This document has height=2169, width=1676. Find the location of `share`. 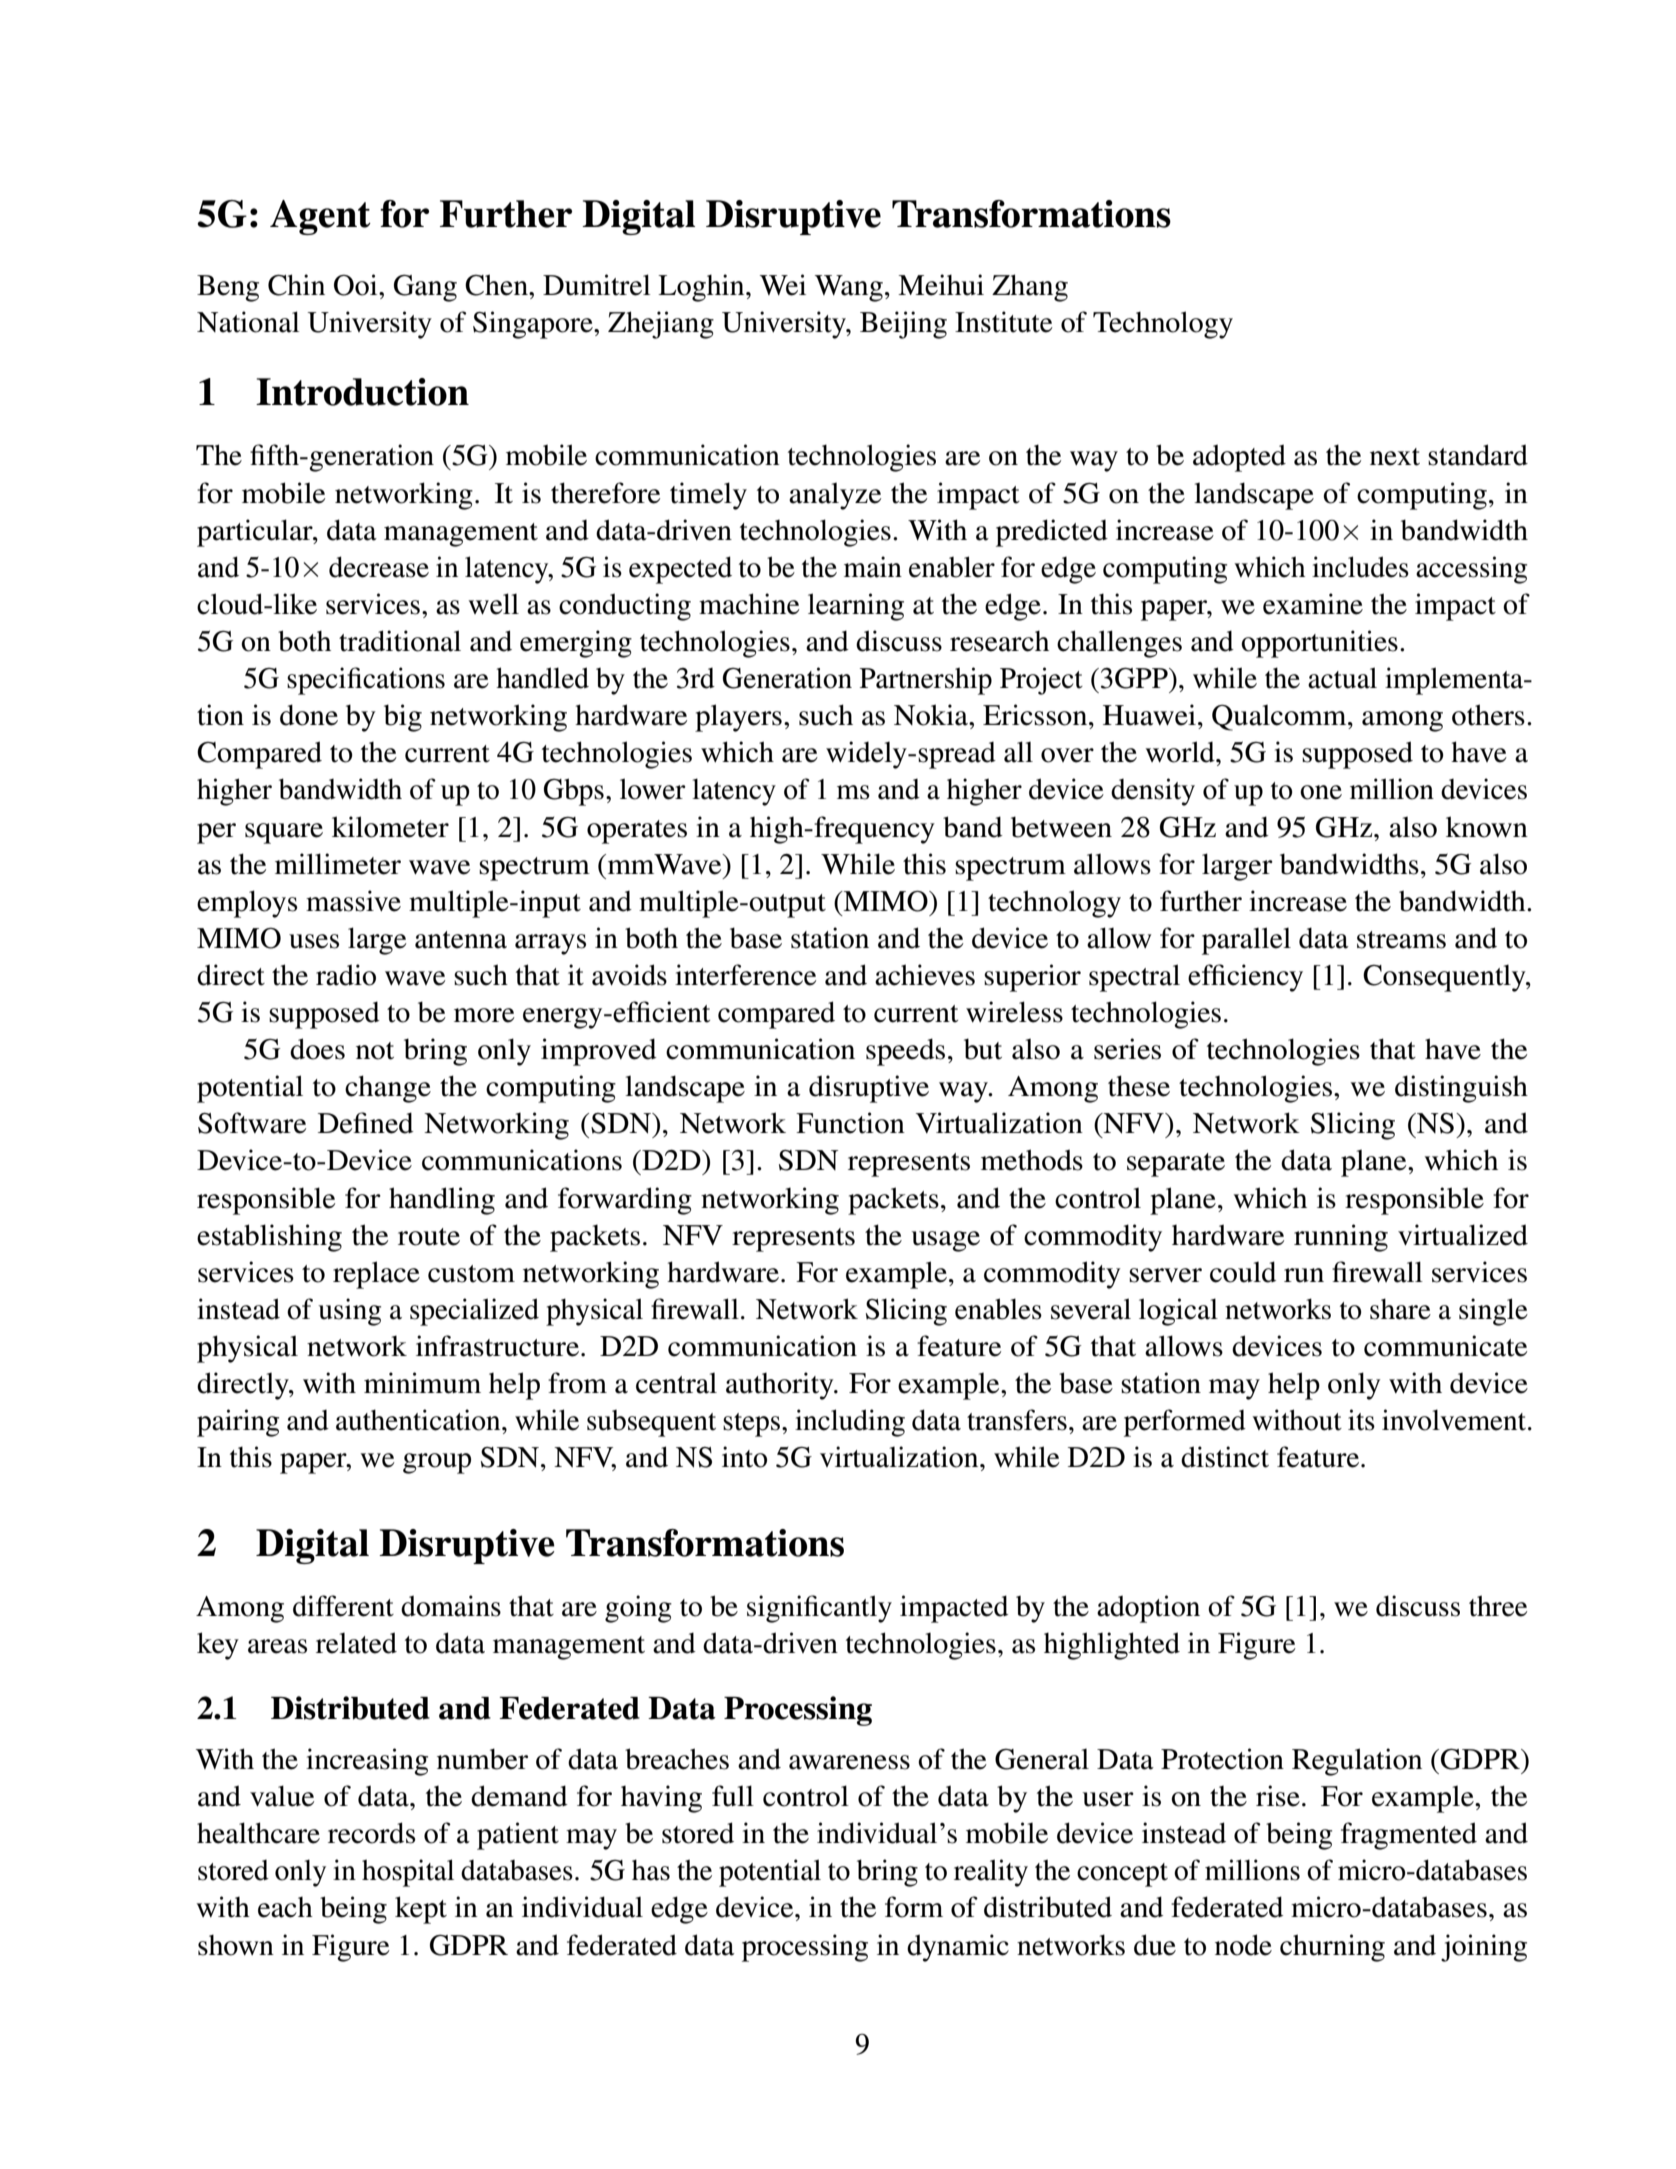

share is located at coordinates (1400, 1309).
